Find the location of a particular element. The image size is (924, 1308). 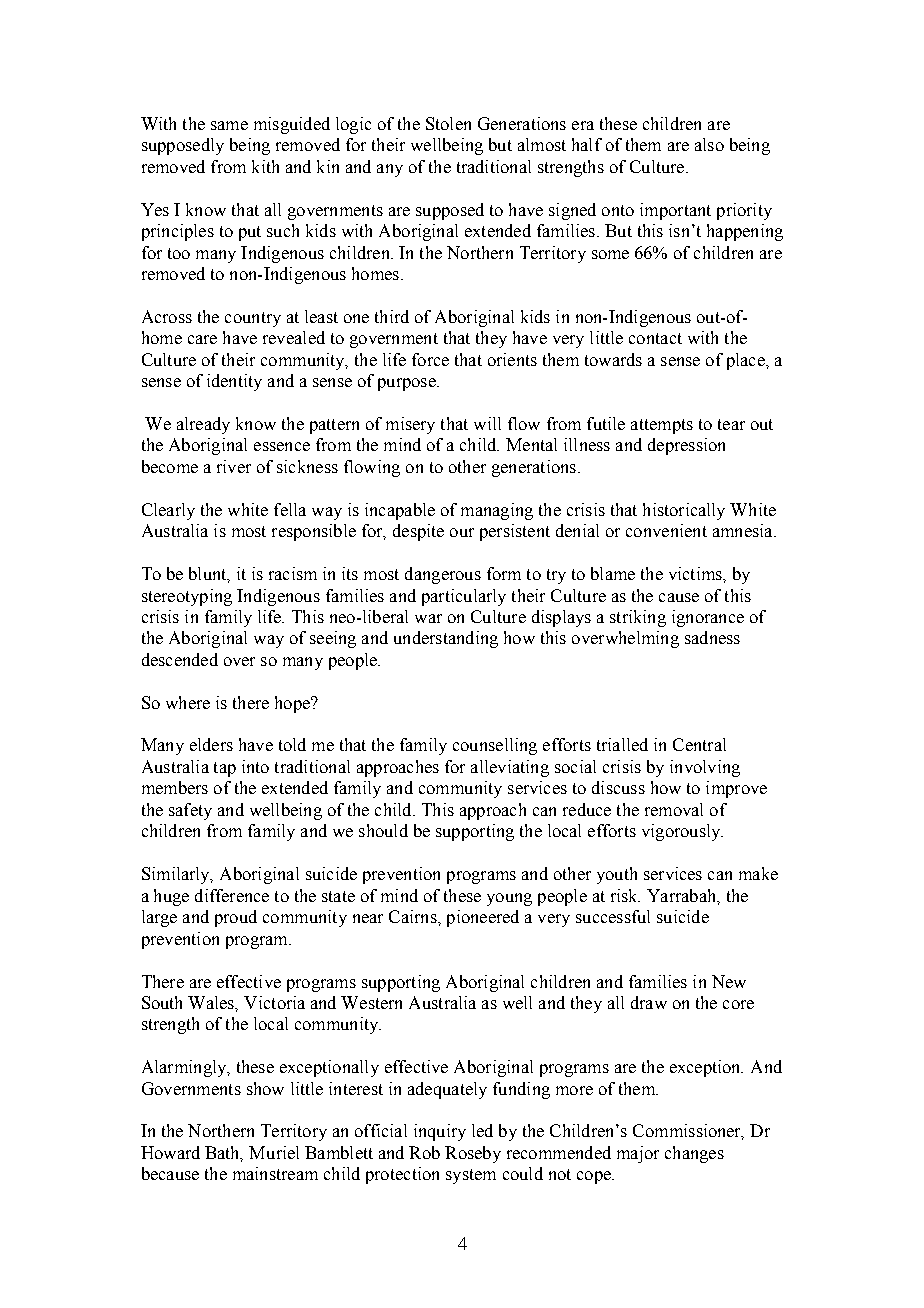

same is located at coordinates (229, 125).
